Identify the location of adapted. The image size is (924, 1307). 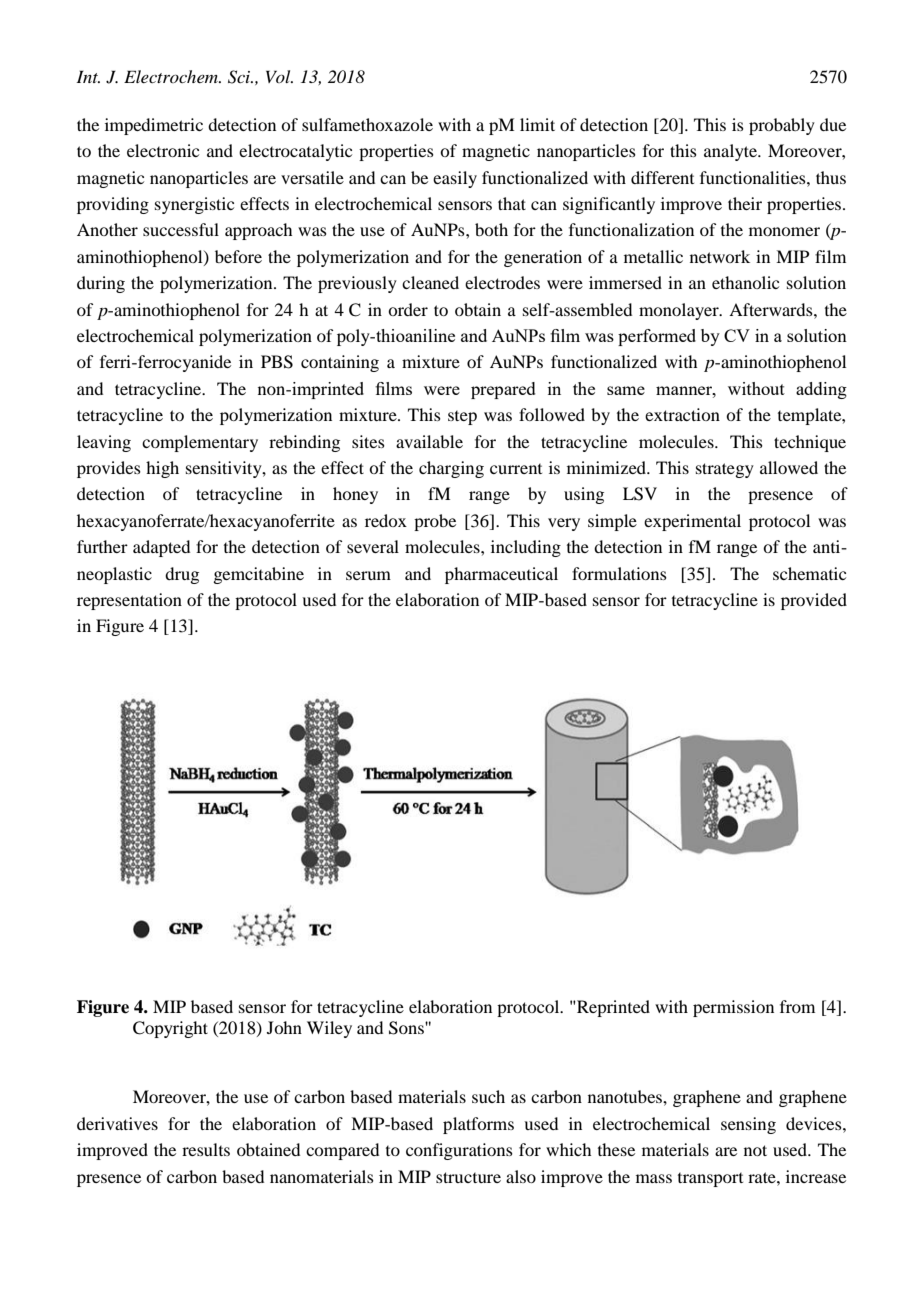
(161, 548).
